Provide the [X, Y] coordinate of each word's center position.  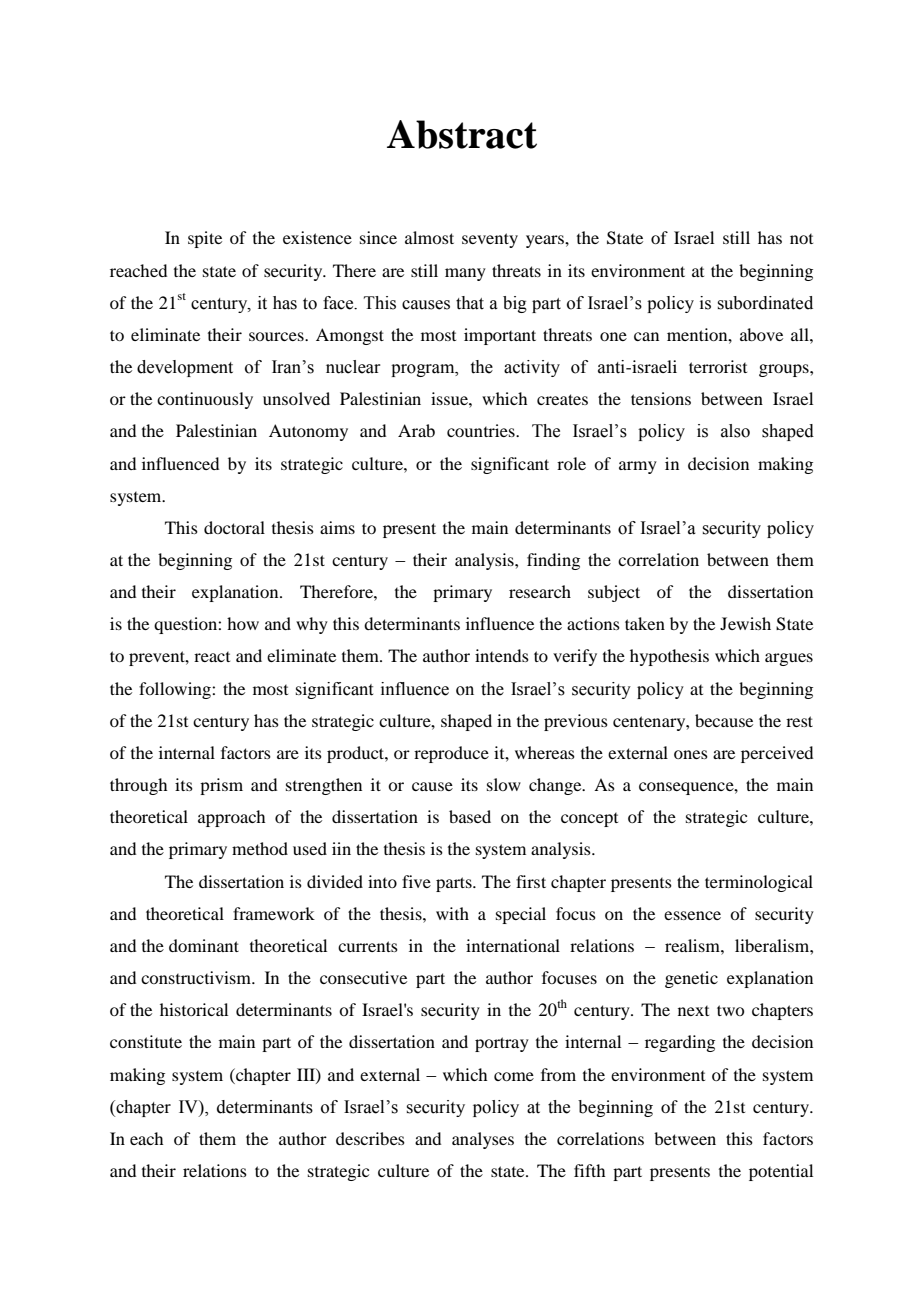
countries [482, 430]
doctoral [234, 527]
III [307, 1075]
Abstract [462, 134]
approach [231, 818]
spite [205, 239]
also [735, 431]
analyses [483, 1140]
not [801, 239]
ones [691, 754]
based [470, 816]
